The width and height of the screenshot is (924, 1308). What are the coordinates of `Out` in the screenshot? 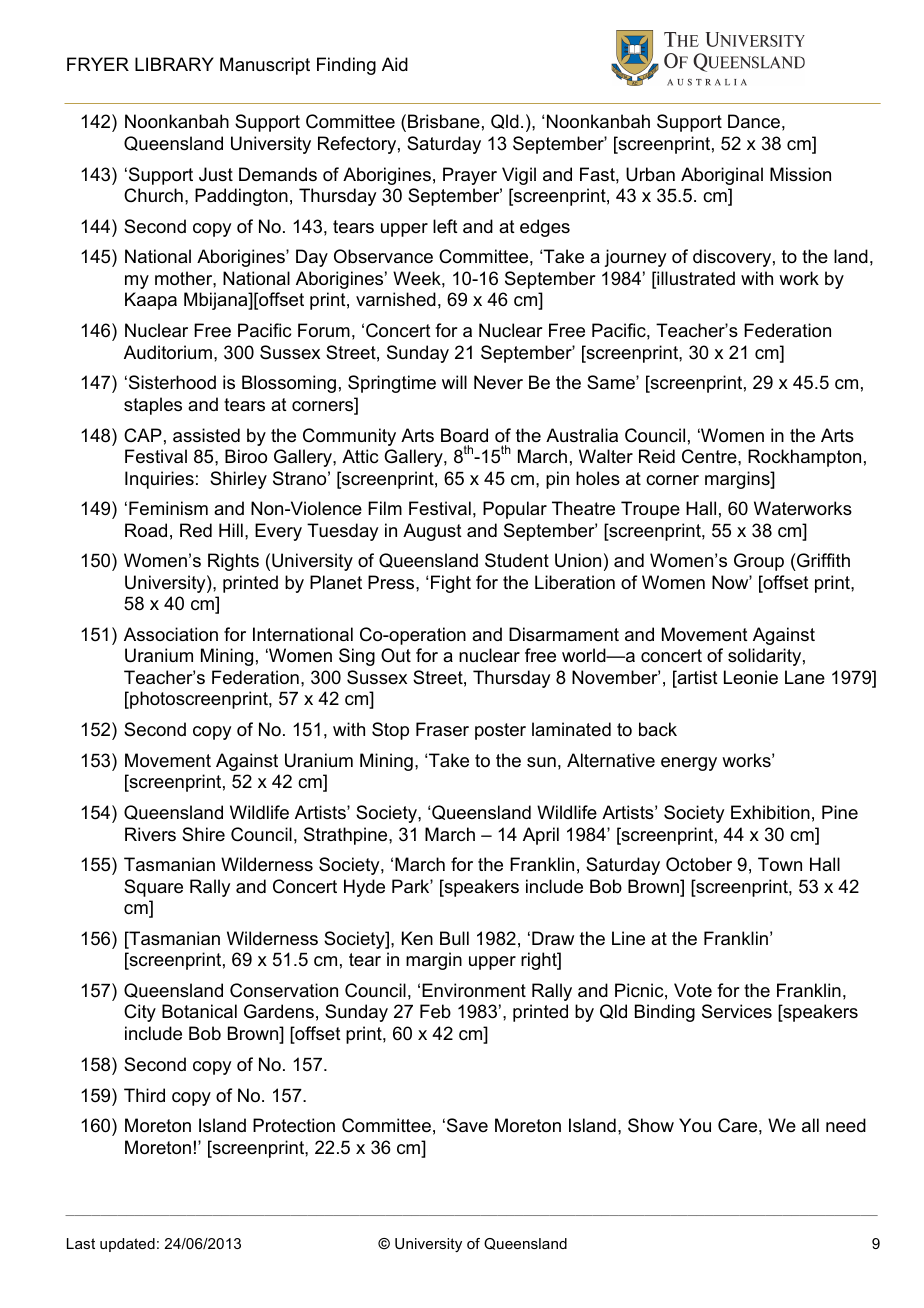 It's located at (396, 655).
